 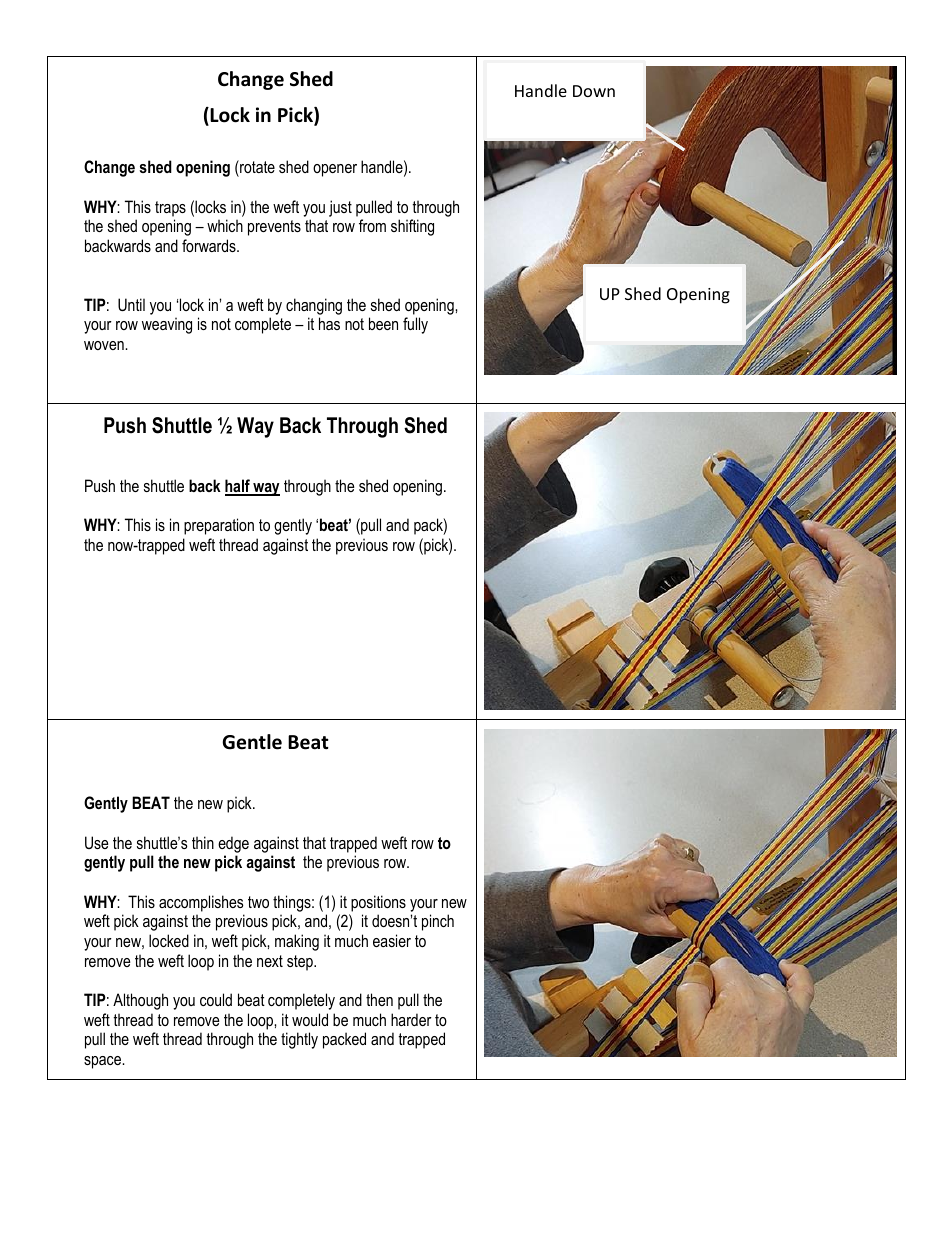 I want to click on Down, so click(x=594, y=91).
